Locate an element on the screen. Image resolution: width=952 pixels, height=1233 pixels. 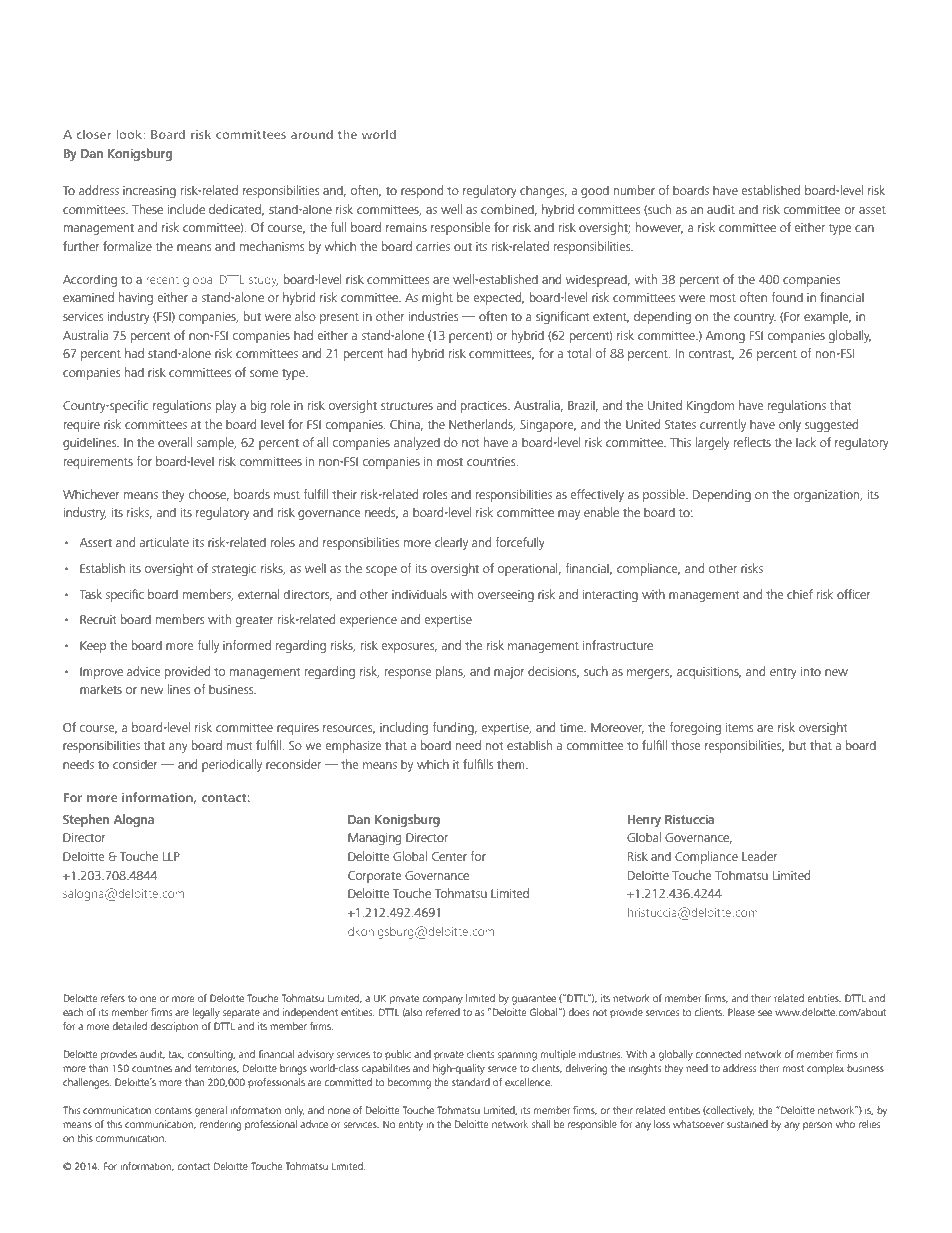
respond is located at coordinates (422, 191).
